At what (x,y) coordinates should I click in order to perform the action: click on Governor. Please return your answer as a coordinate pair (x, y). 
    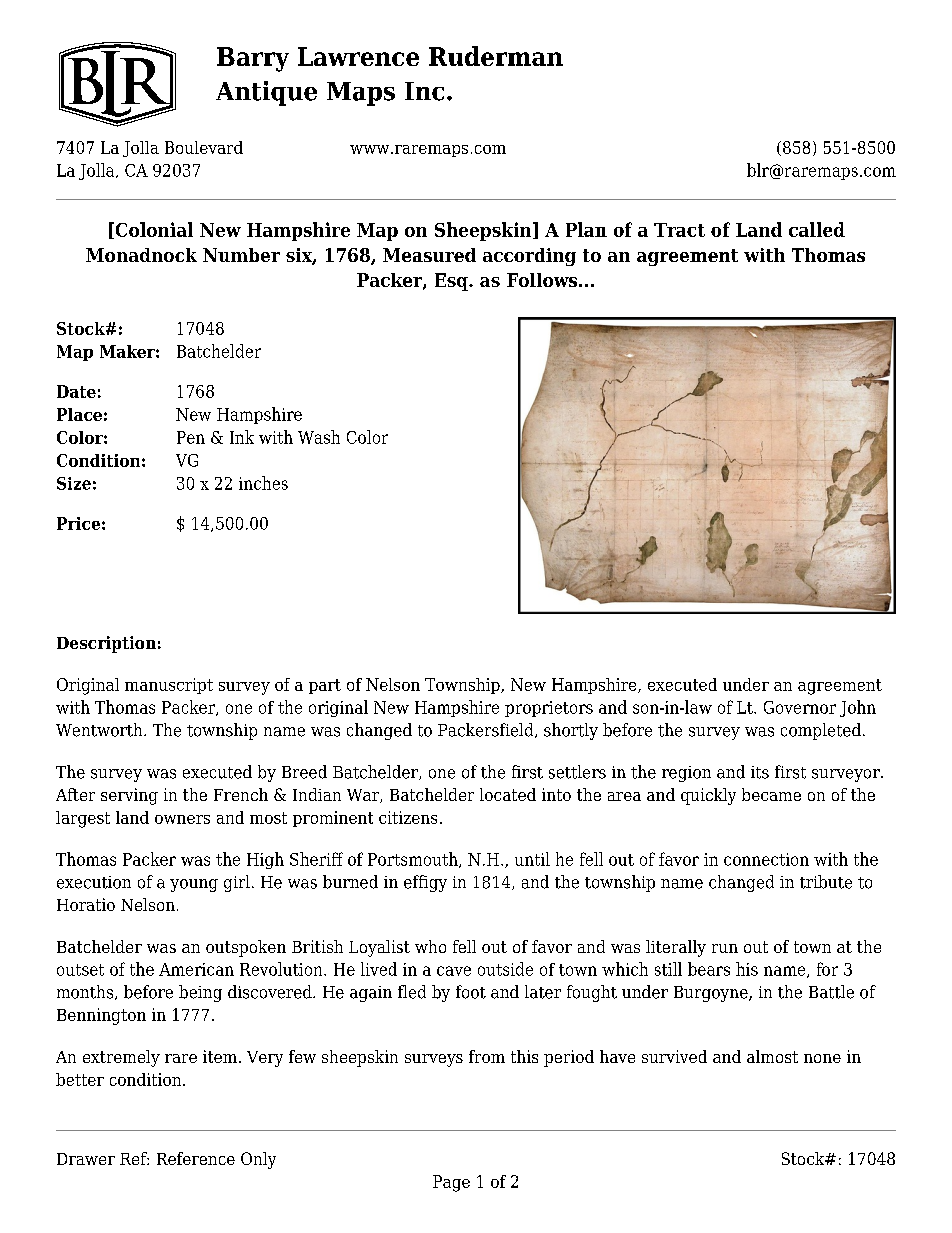
    Looking at the image, I should click on (800, 707).
